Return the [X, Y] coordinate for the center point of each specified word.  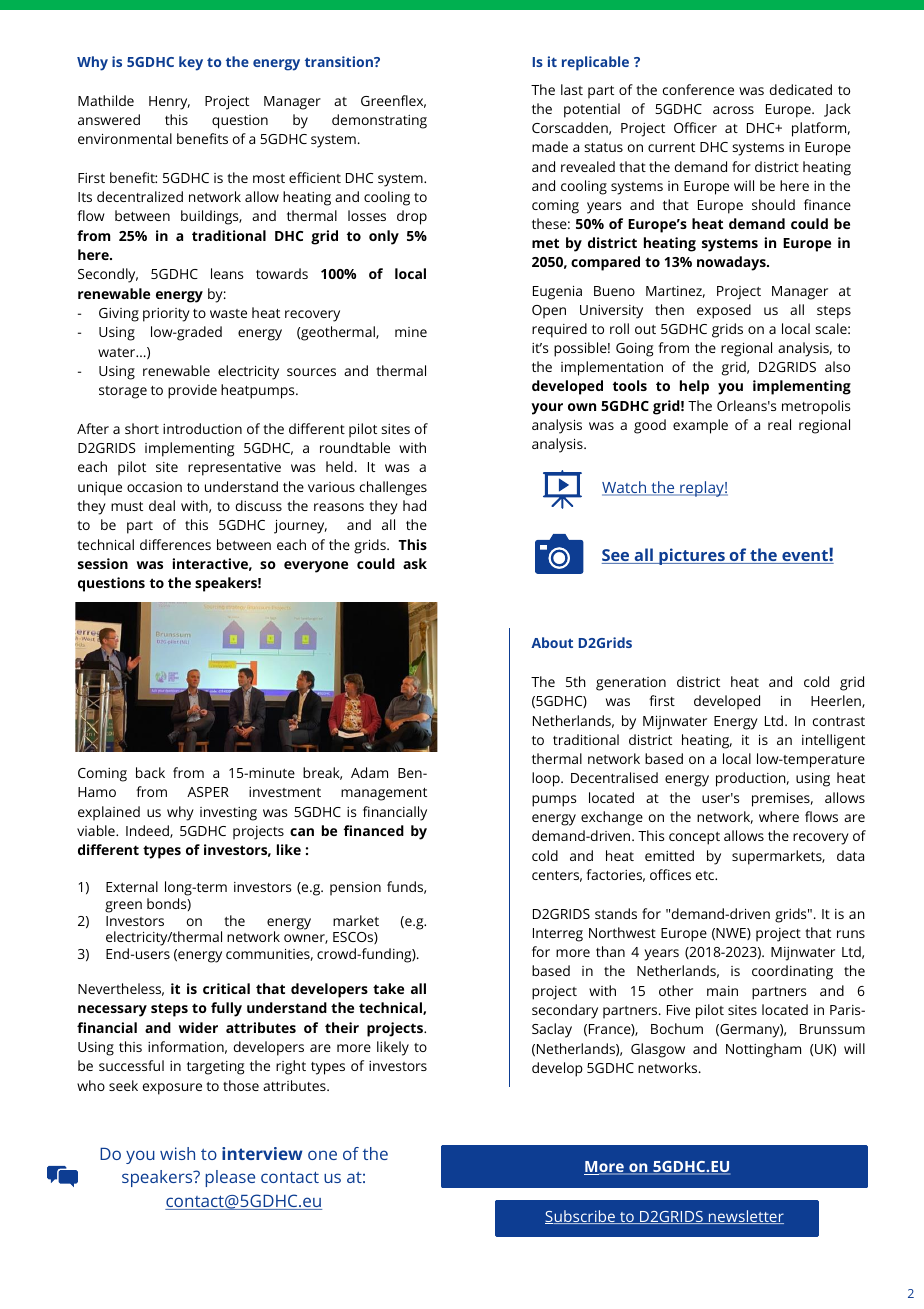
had [414, 505]
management [384, 794]
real [779, 424]
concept [694, 838]
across [733, 110]
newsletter [745, 1217]
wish [177, 1153]
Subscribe [581, 1217]
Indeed [148, 831]
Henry [169, 103]
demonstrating [379, 121]
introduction [202, 428]
